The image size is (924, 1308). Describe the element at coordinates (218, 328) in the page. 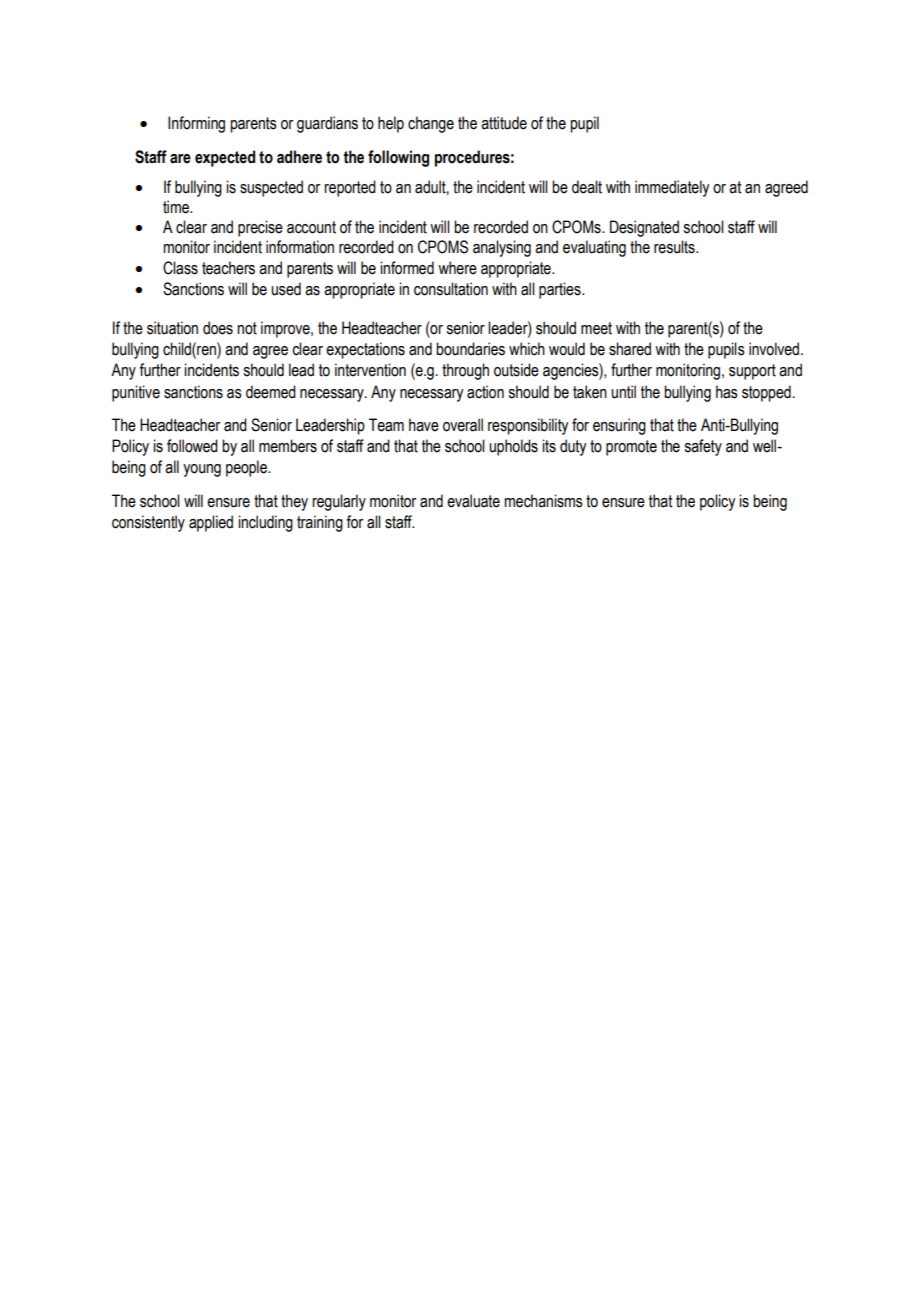

I see `does` at that location.
